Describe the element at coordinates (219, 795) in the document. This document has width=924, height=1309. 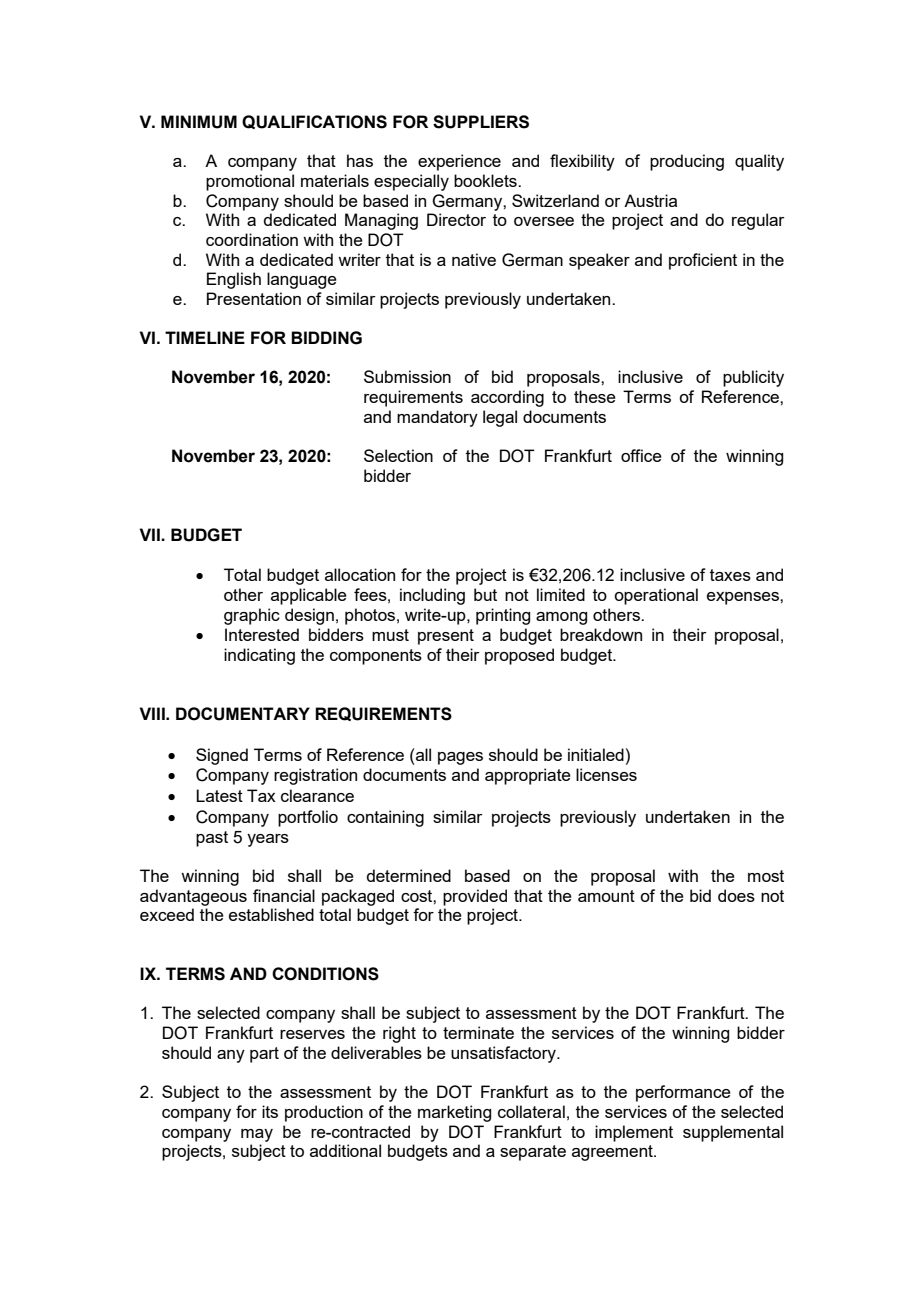
I see `Latest` at that location.
